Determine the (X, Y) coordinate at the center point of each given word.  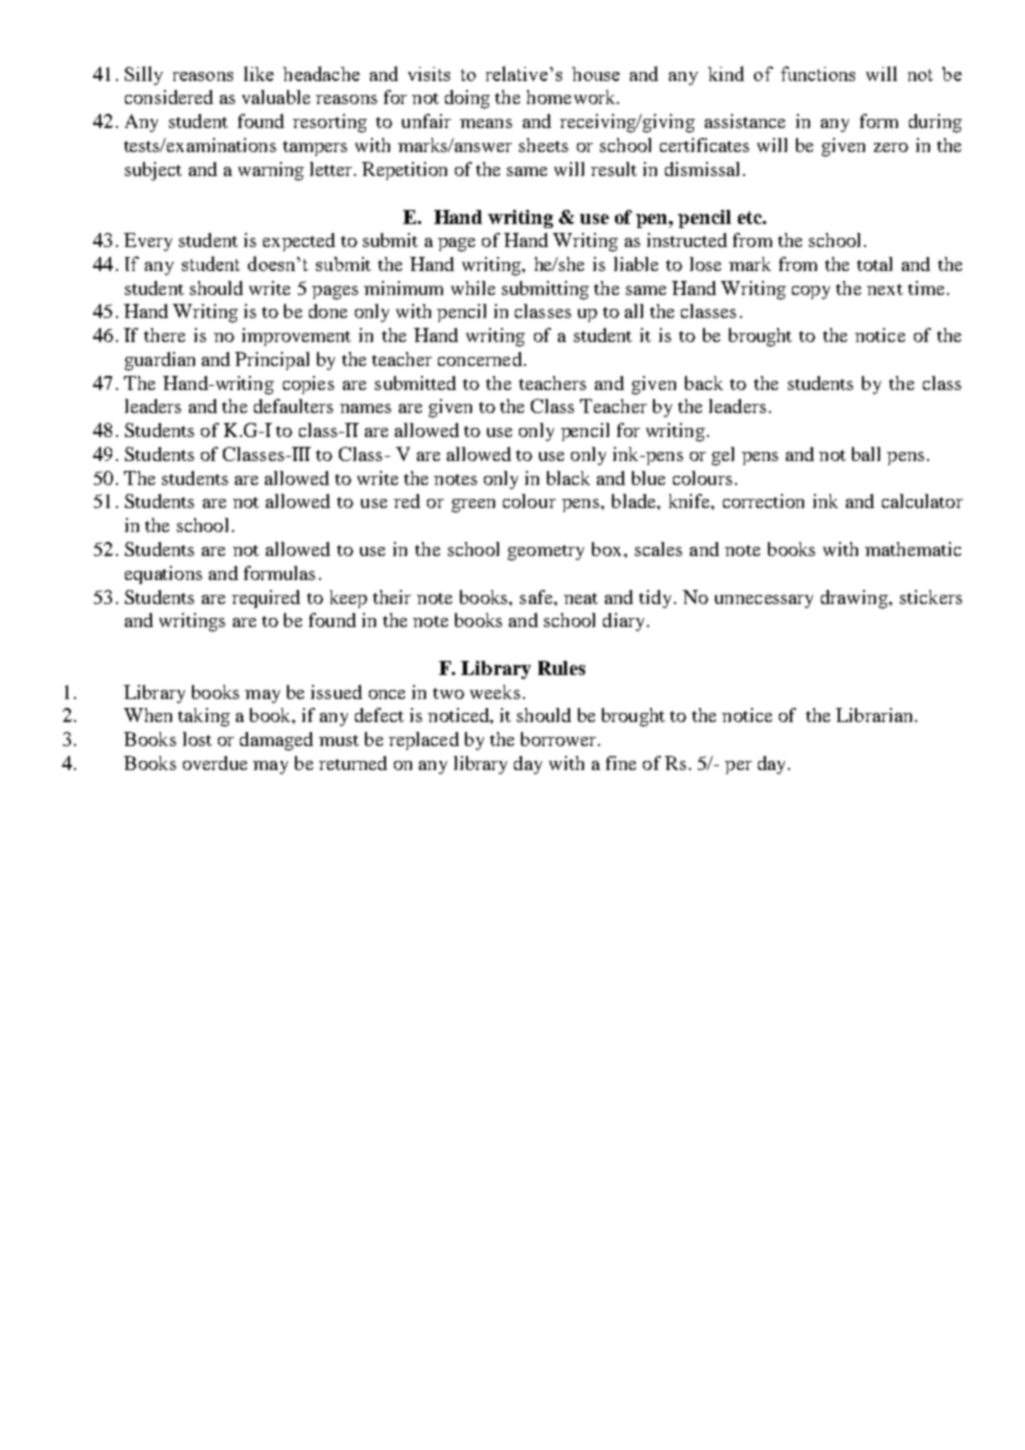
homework (572, 97)
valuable (276, 97)
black (568, 478)
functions (818, 73)
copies (308, 385)
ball (866, 454)
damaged (276, 741)
